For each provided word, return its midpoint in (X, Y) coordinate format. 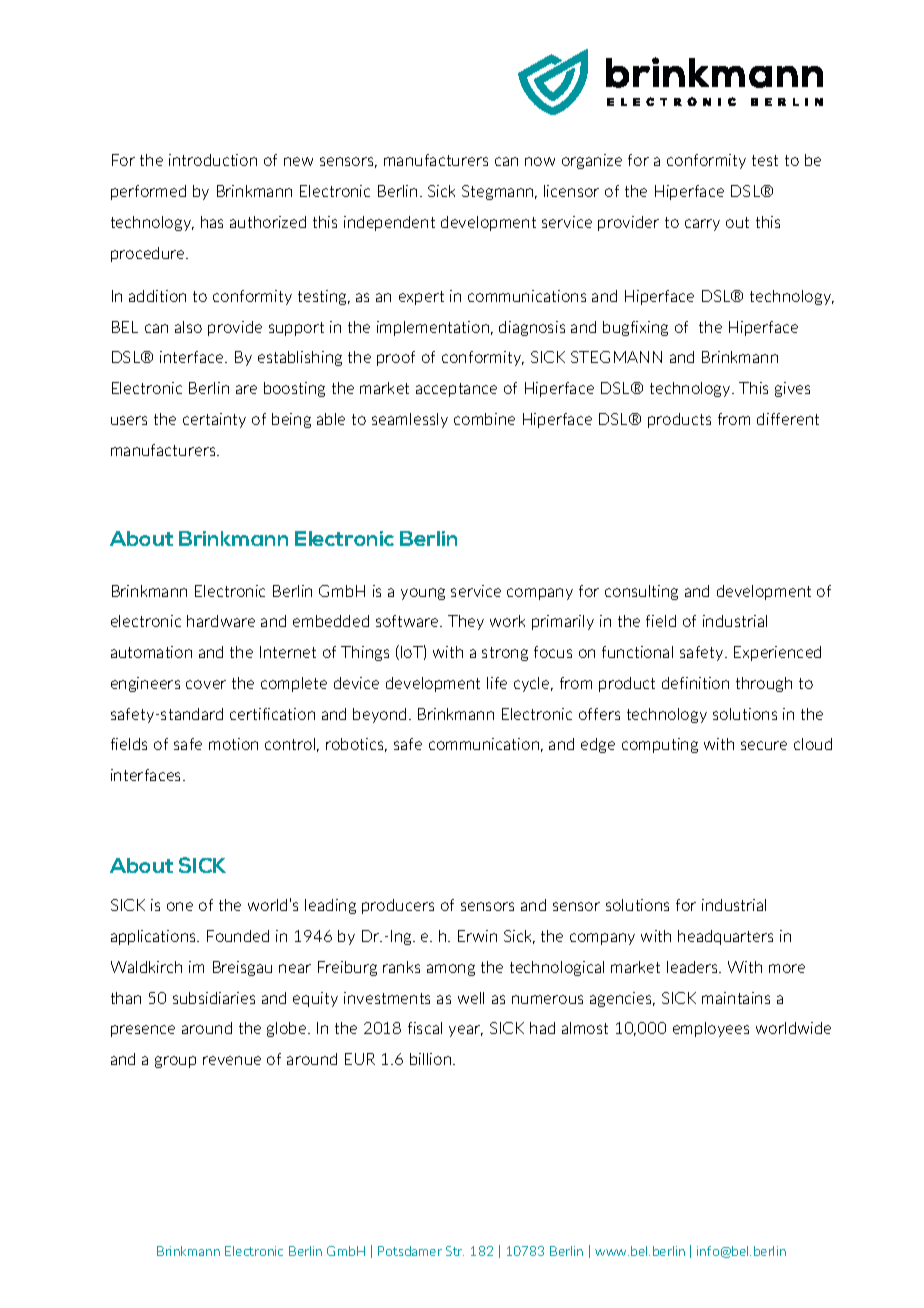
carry (702, 225)
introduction (213, 160)
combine (484, 419)
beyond (379, 715)
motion (233, 744)
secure (764, 745)
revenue (232, 1060)
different (788, 419)
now (540, 161)
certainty (214, 420)
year (466, 1031)
